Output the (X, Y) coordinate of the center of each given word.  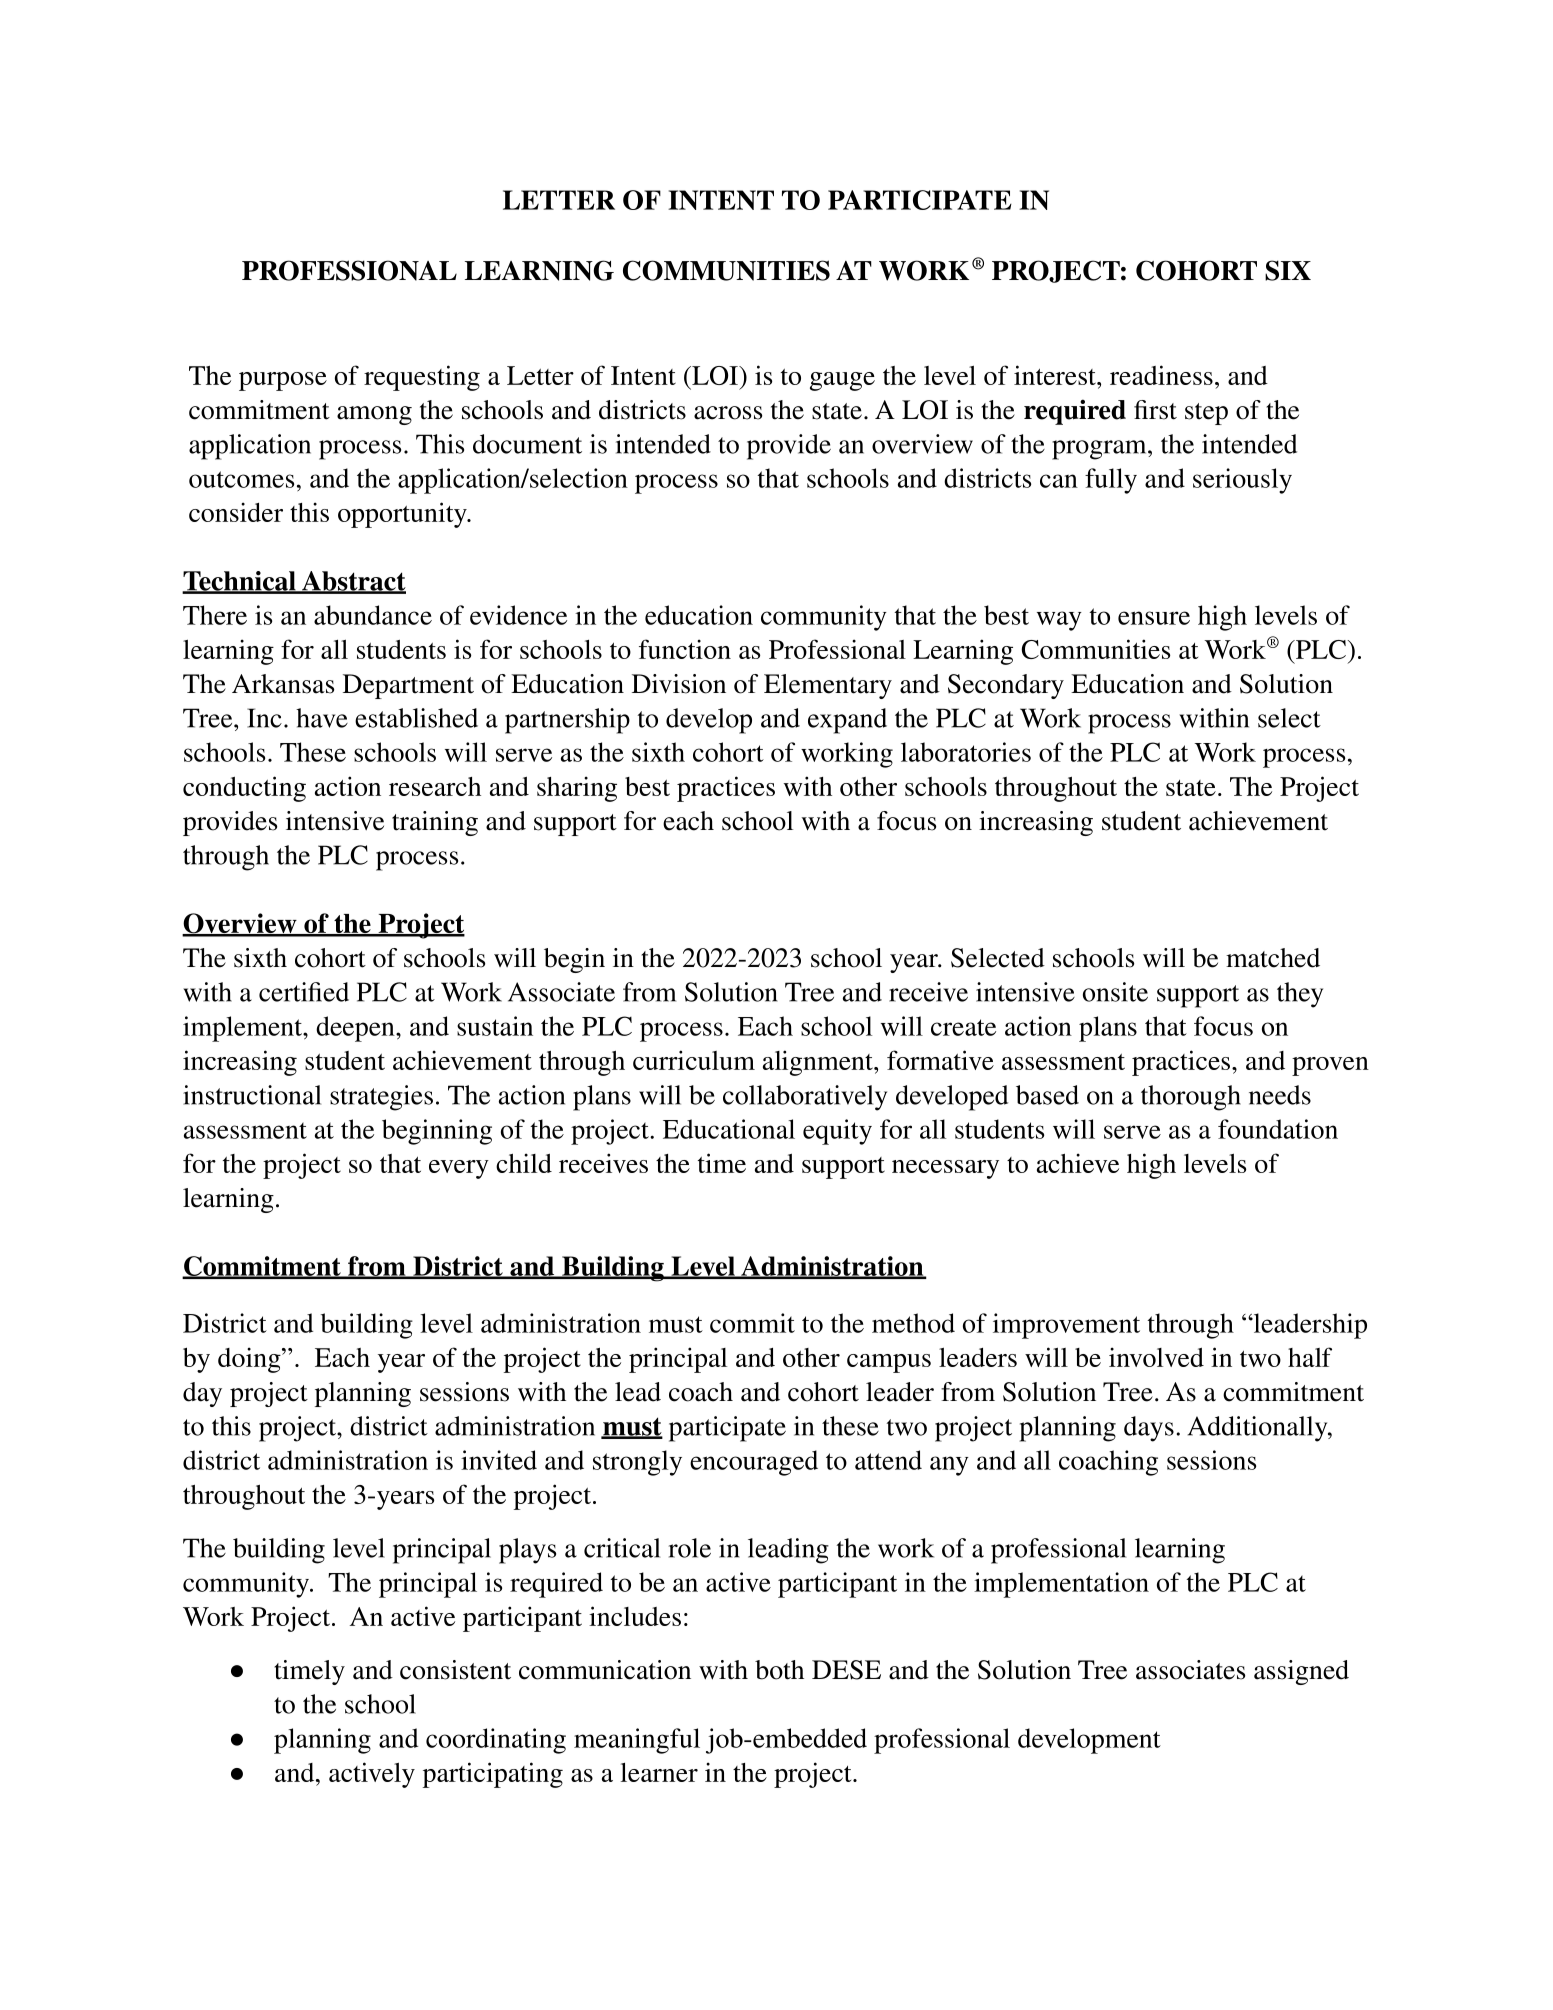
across (728, 413)
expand (847, 721)
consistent (455, 1670)
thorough (1191, 1098)
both (779, 1670)
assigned (1301, 1672)
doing (250, 1360)
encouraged (754, 1463)
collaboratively (805, 1098)
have (322, 718)
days (1149, 1429)
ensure (1154, 618)
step (1206, 414)
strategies (381, 1098)
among (374, 415)
